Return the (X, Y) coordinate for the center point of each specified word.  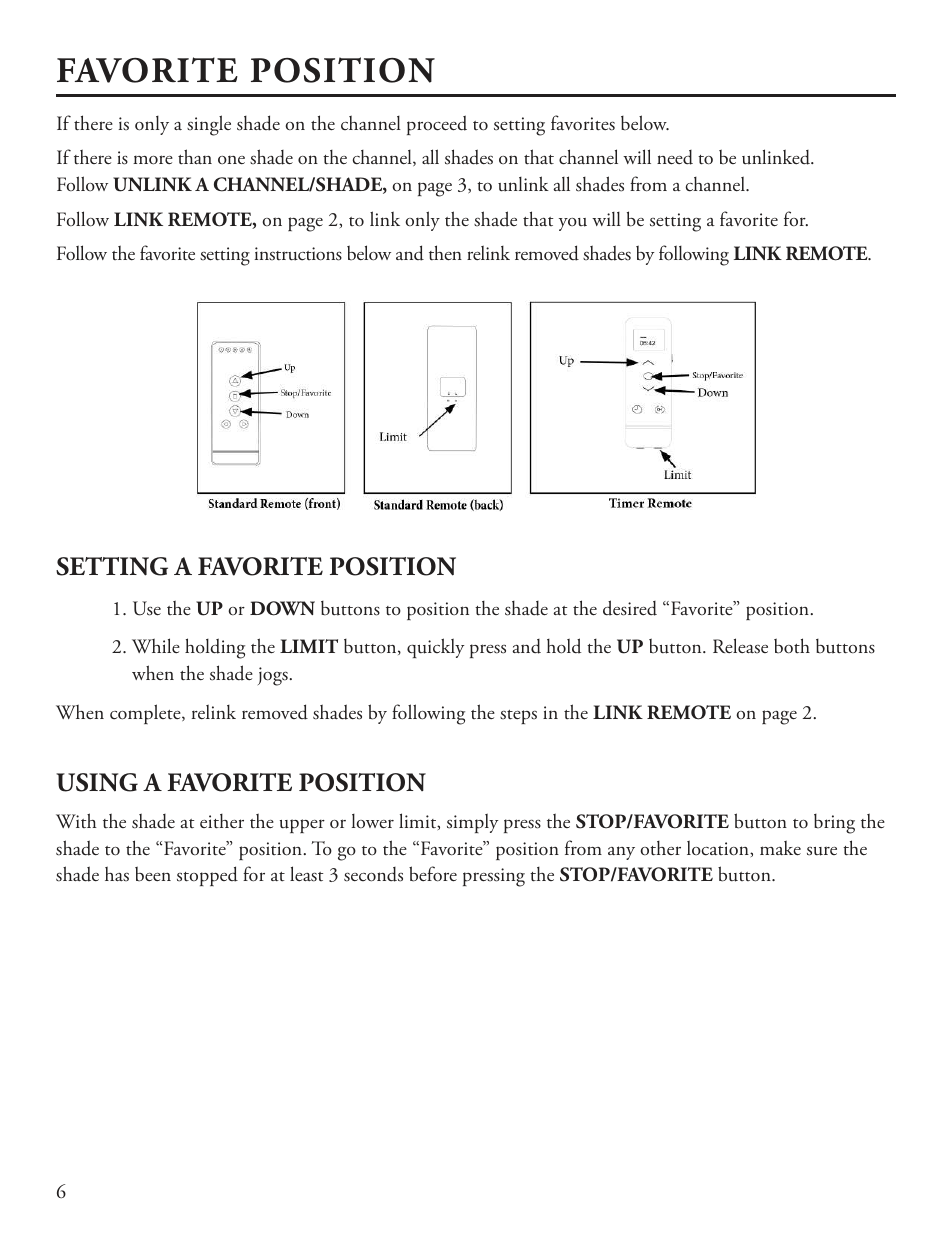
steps (518, 717)
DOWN (282, 608)
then (445, 253)
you (573, 224)
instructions (298, 254)
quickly (435, 648)
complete (146, 714)
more (153, 160)
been (153, 874)
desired (630, 608)
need (675, 157)
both (792, 646)
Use (147, 608)
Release (740, 646)
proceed (437, 125)
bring (834, 824)
